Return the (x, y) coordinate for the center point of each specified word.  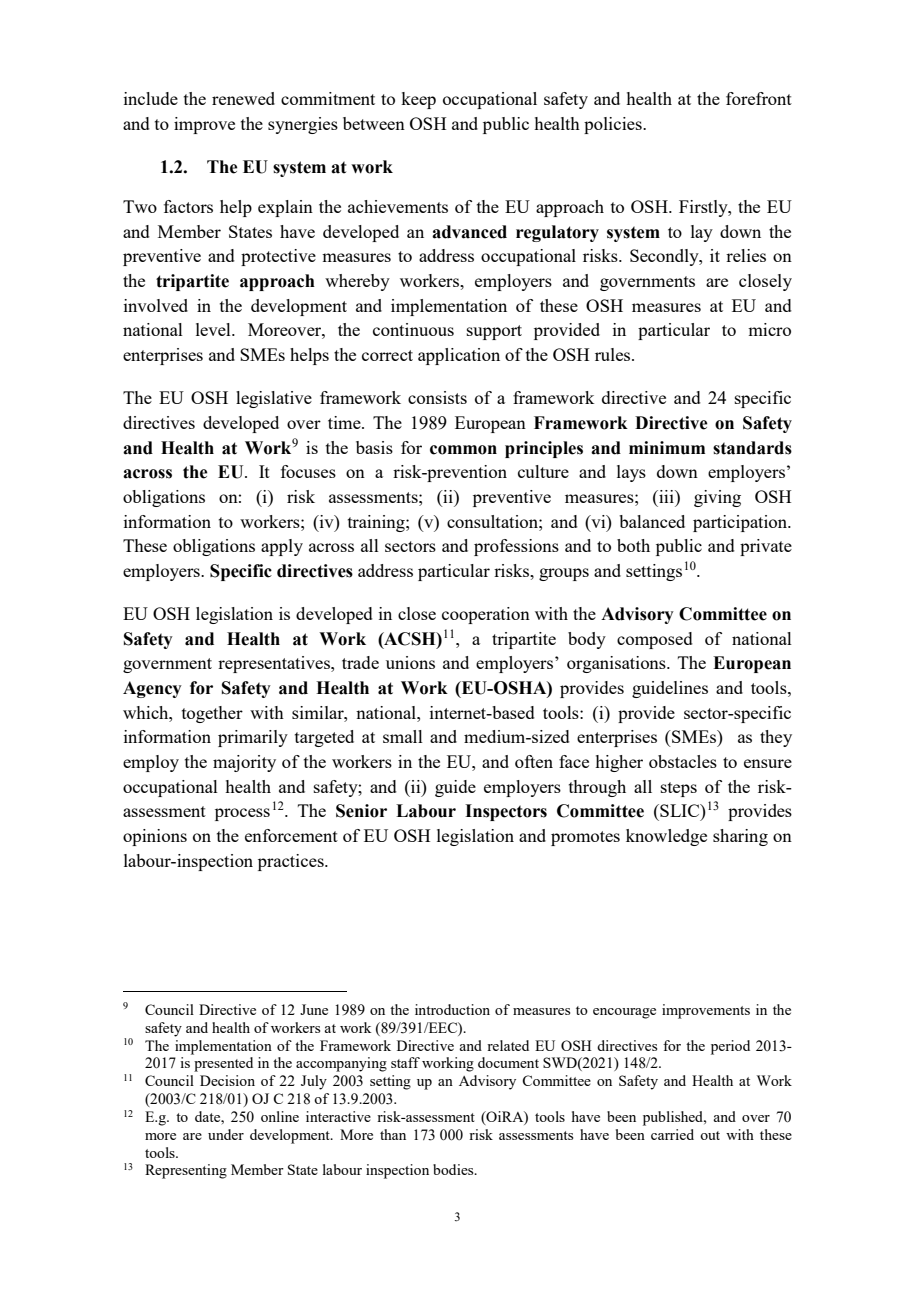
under (226, 1134)
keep (418, 100)
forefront (759, 98)
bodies (454, 1169)
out (710, 1135)
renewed (243, 98)
